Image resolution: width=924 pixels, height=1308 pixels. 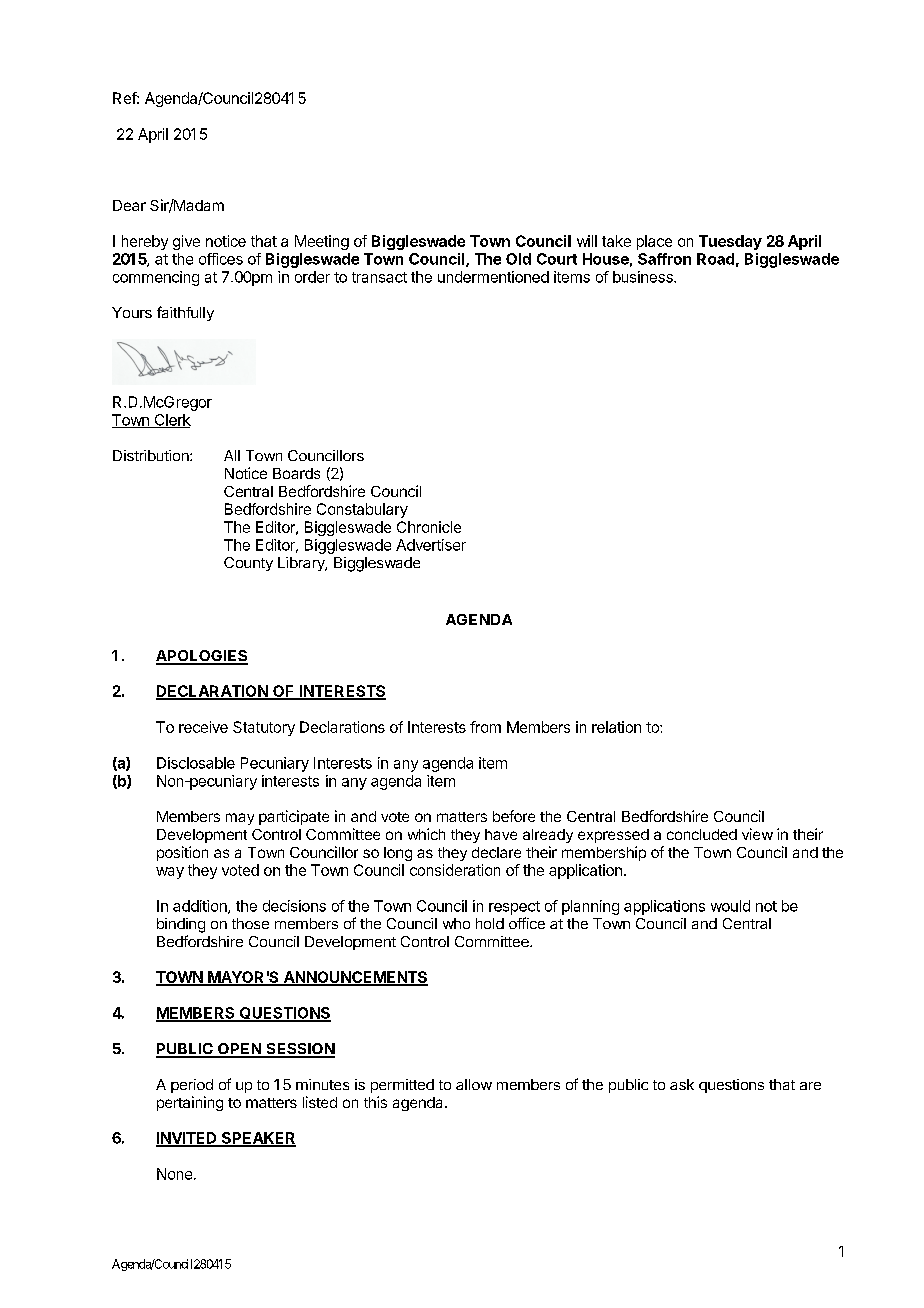 What do you see at coordinates (485, 727) in the screenshot?
I see `from` at bounding box center [485, 727].
